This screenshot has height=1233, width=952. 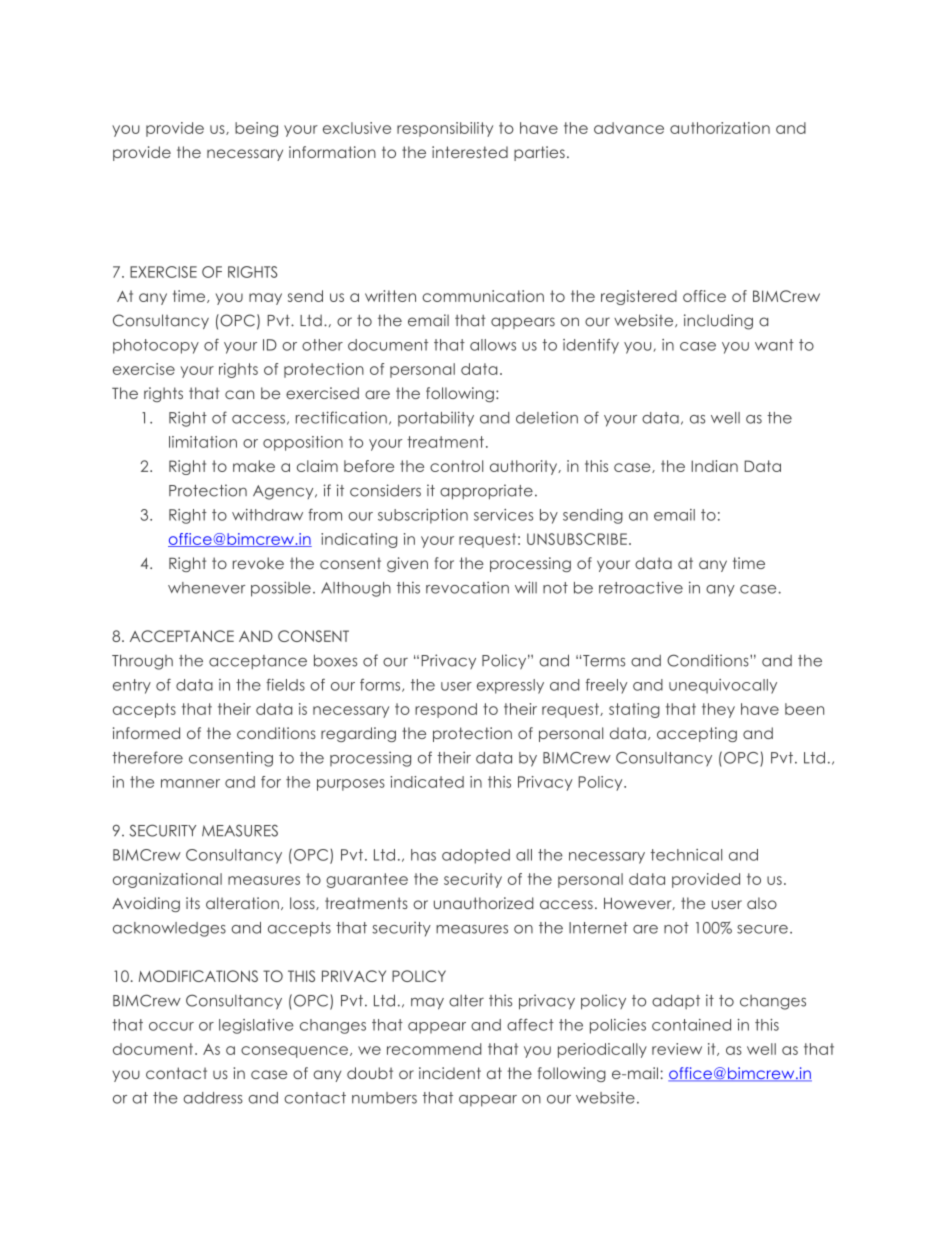 I want to click on Indian, so click(x=714, y=466).
